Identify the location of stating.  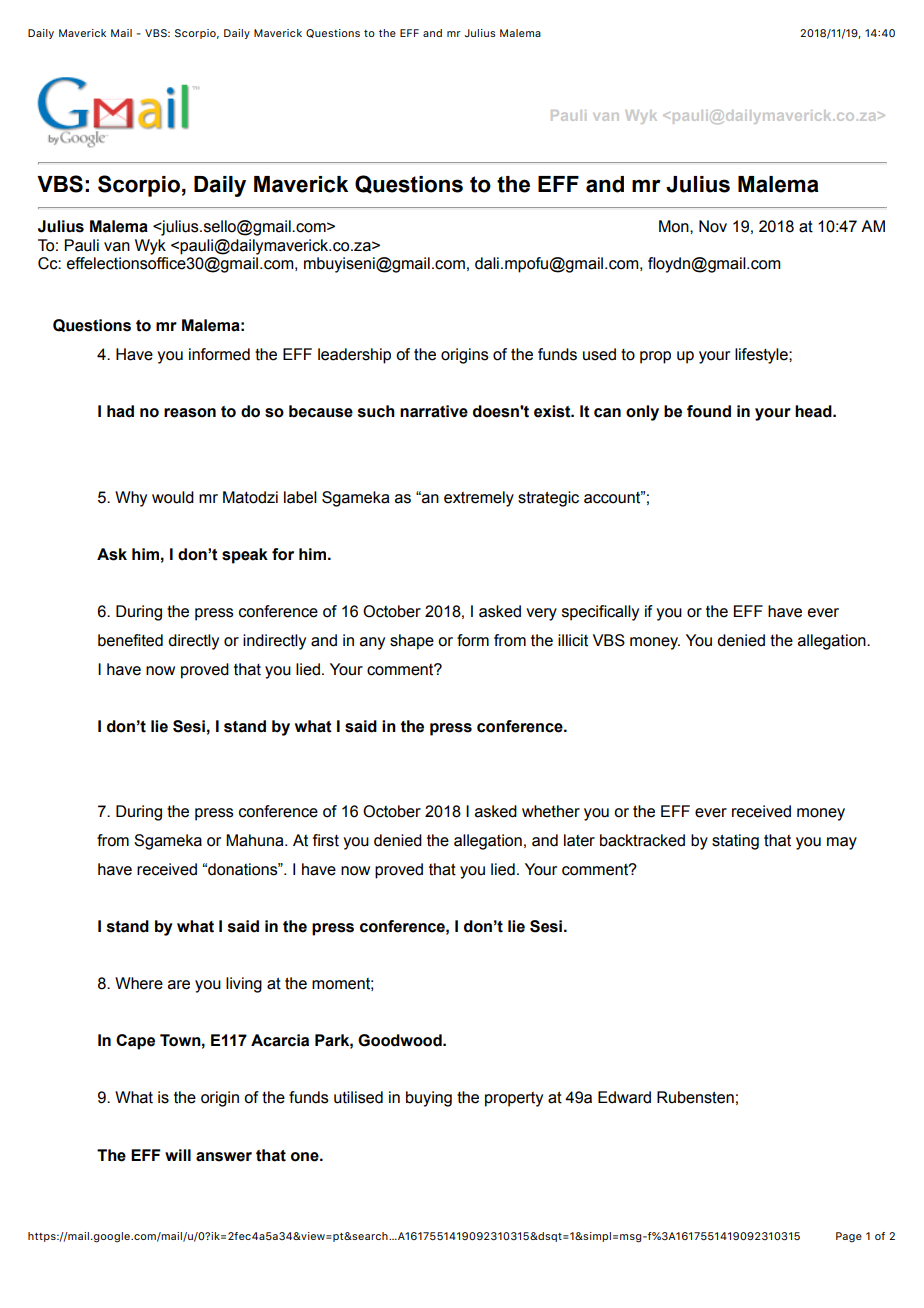
(735, 842).
